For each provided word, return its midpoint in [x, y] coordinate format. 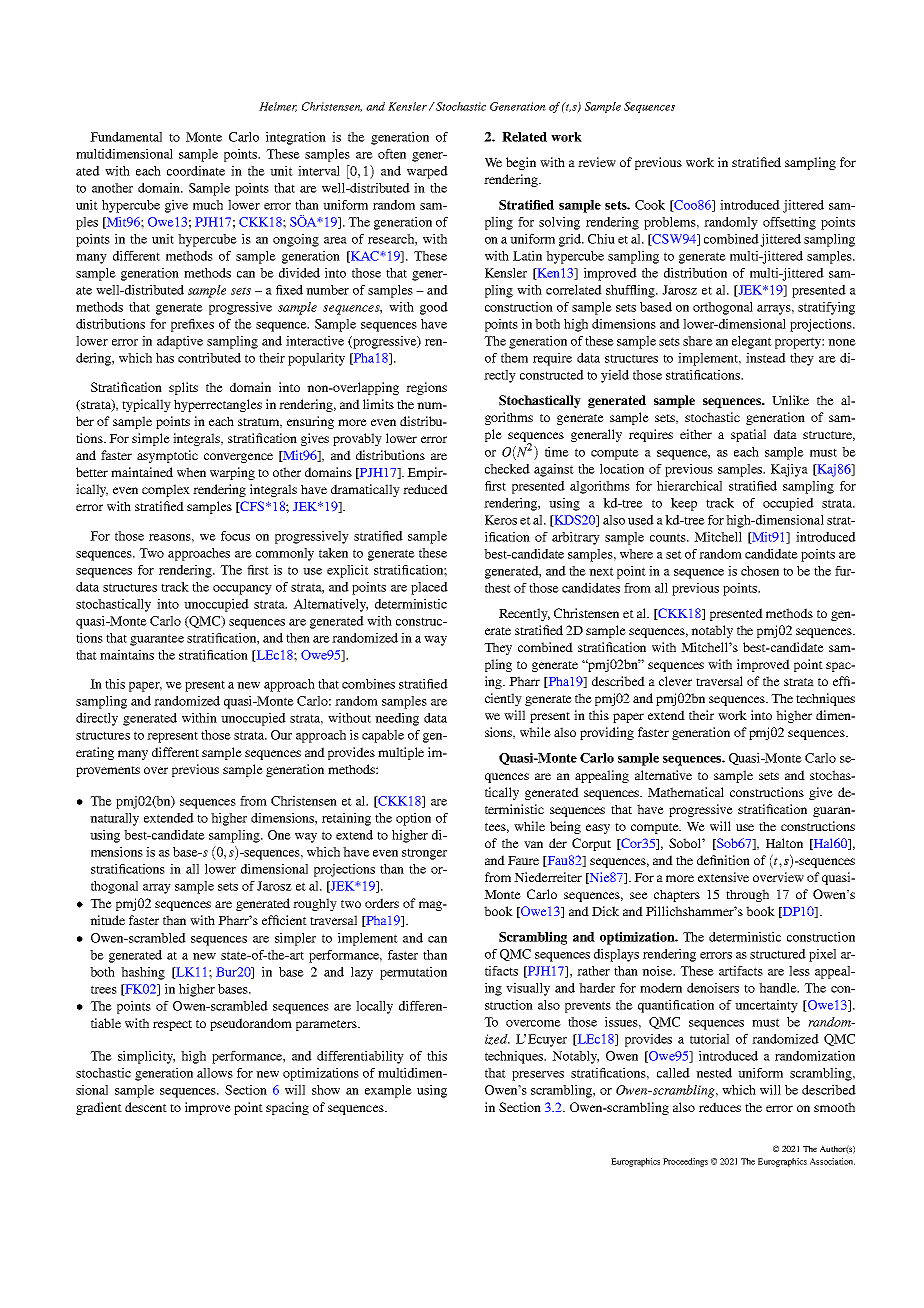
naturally [114, 819]
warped [427, 172]
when [191, 472]
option [413, 819]
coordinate [196, 171]
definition [723, 860]
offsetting [789, 223]
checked [507, 469]
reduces [720, 1107]
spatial [748, 435]
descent [146, 1107]
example [388, 1091]
